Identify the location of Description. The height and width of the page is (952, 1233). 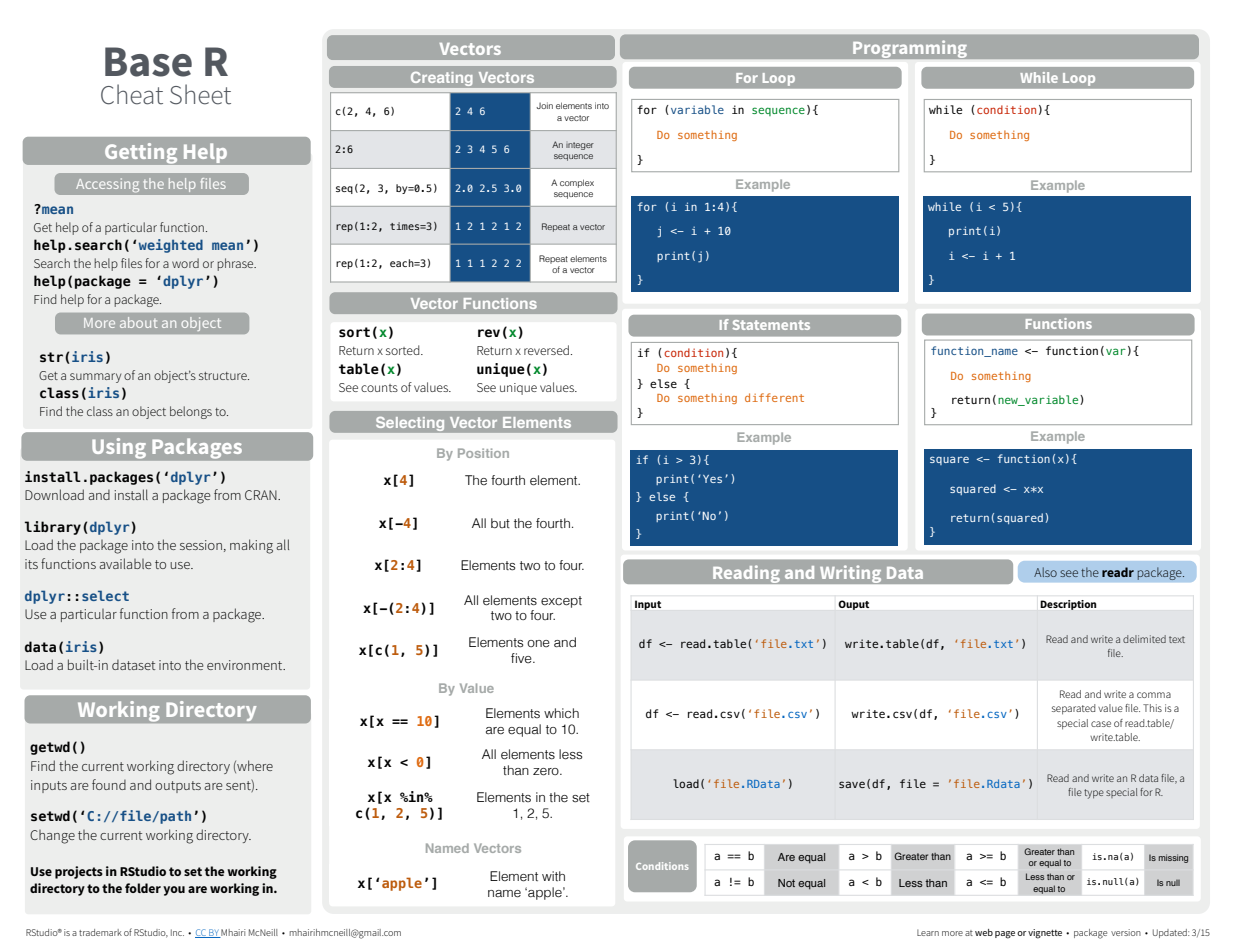
(1068, 605).
